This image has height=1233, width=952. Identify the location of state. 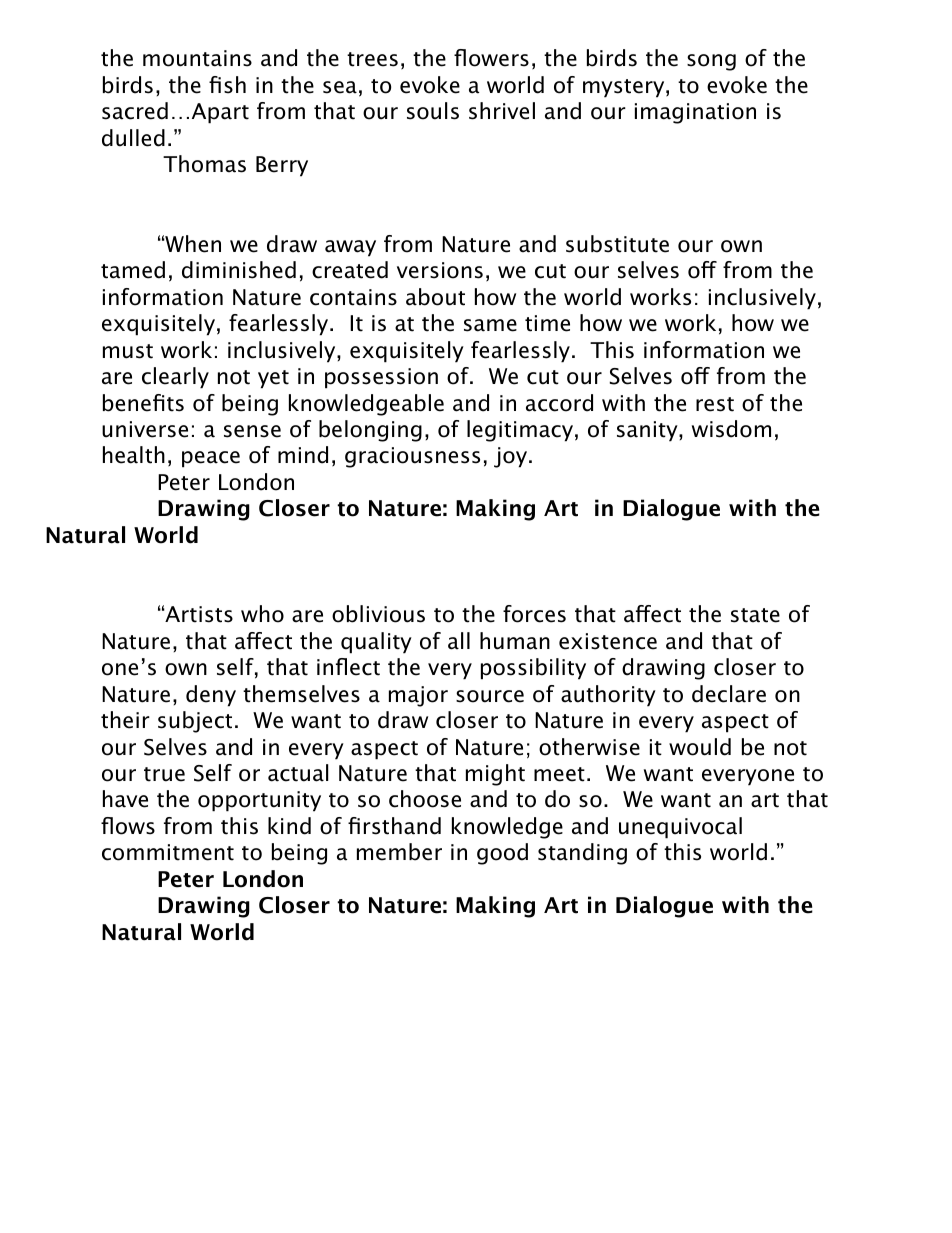
(755, 615).
